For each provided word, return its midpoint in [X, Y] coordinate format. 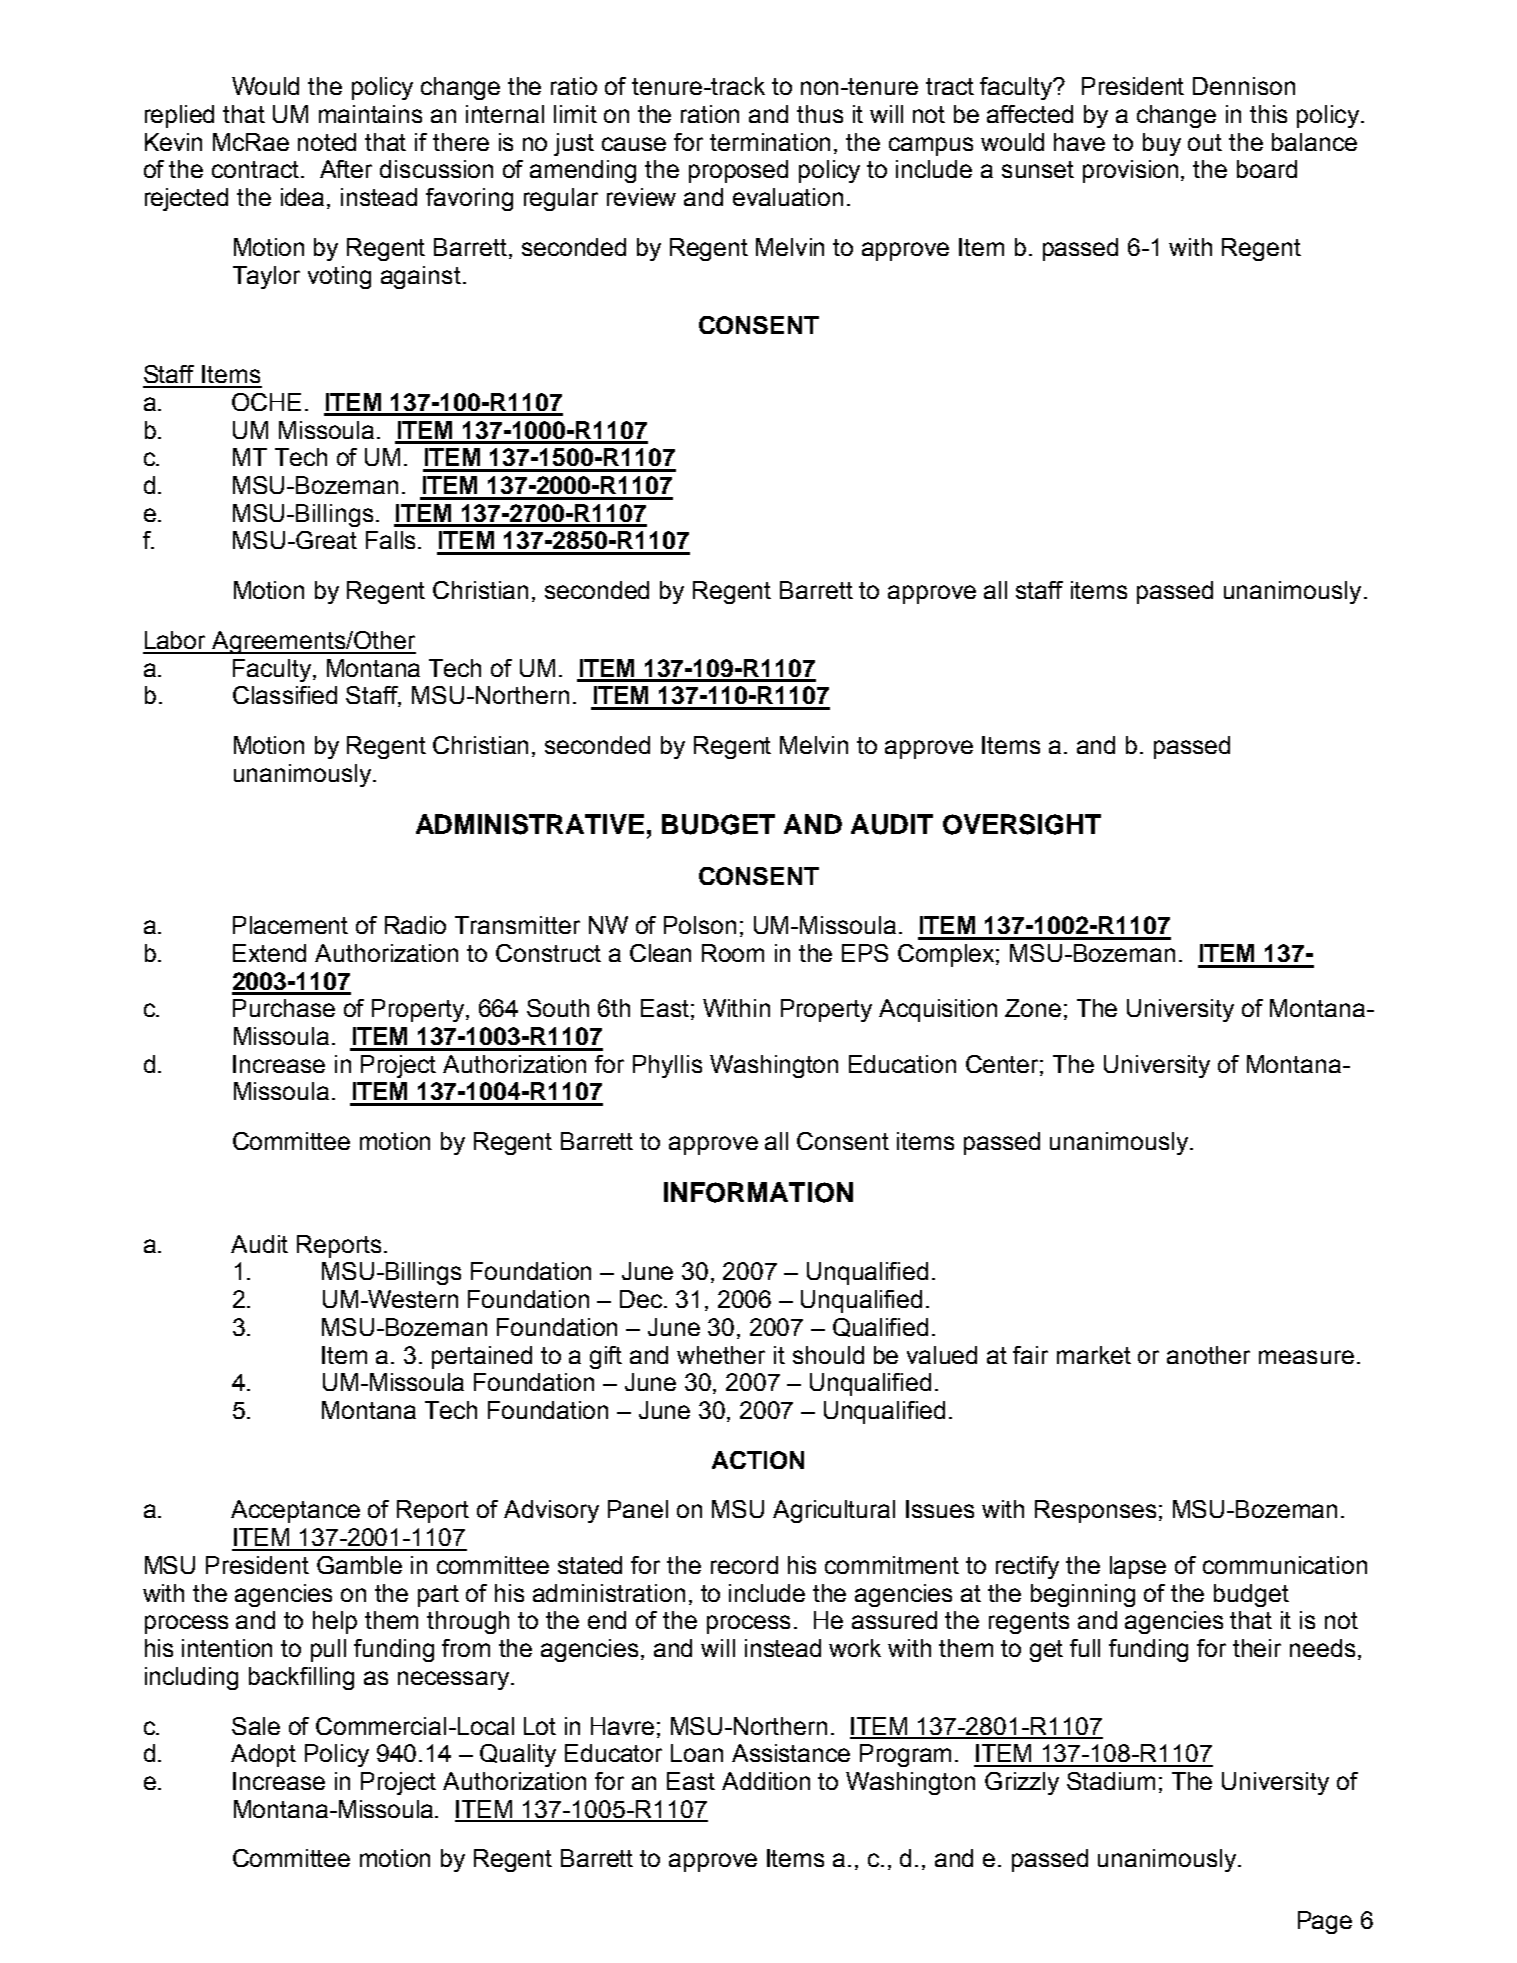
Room [733, 953]
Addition [766, 1781]
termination [770, 142]
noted [327, 142]
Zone [1033, 1008]
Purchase [284, 1008]
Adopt [263, 1755]
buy [1162, 144]
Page [1325, 1922]
